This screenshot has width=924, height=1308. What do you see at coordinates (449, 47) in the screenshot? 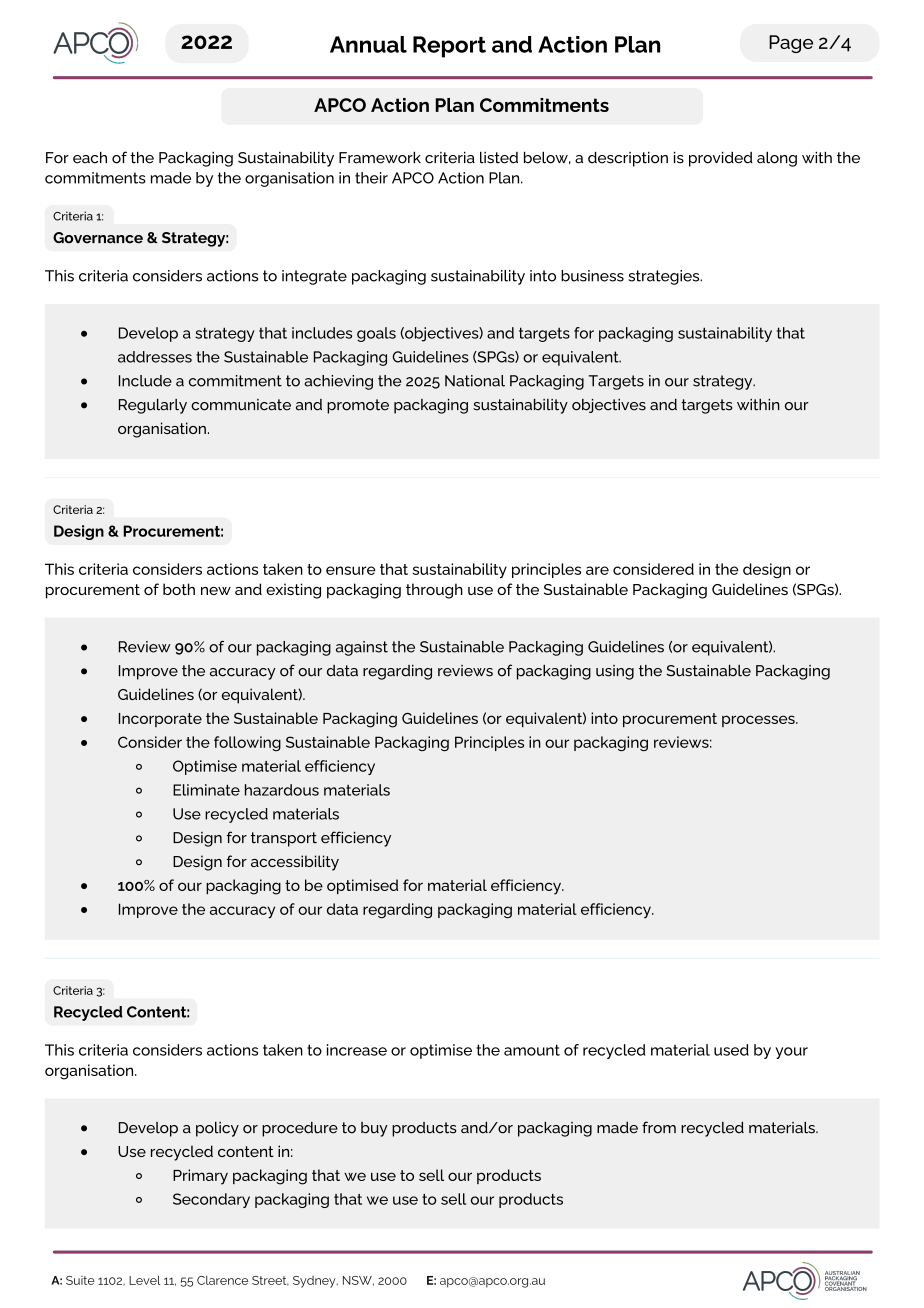
I see `Report` at bounding box center [449, 47].
